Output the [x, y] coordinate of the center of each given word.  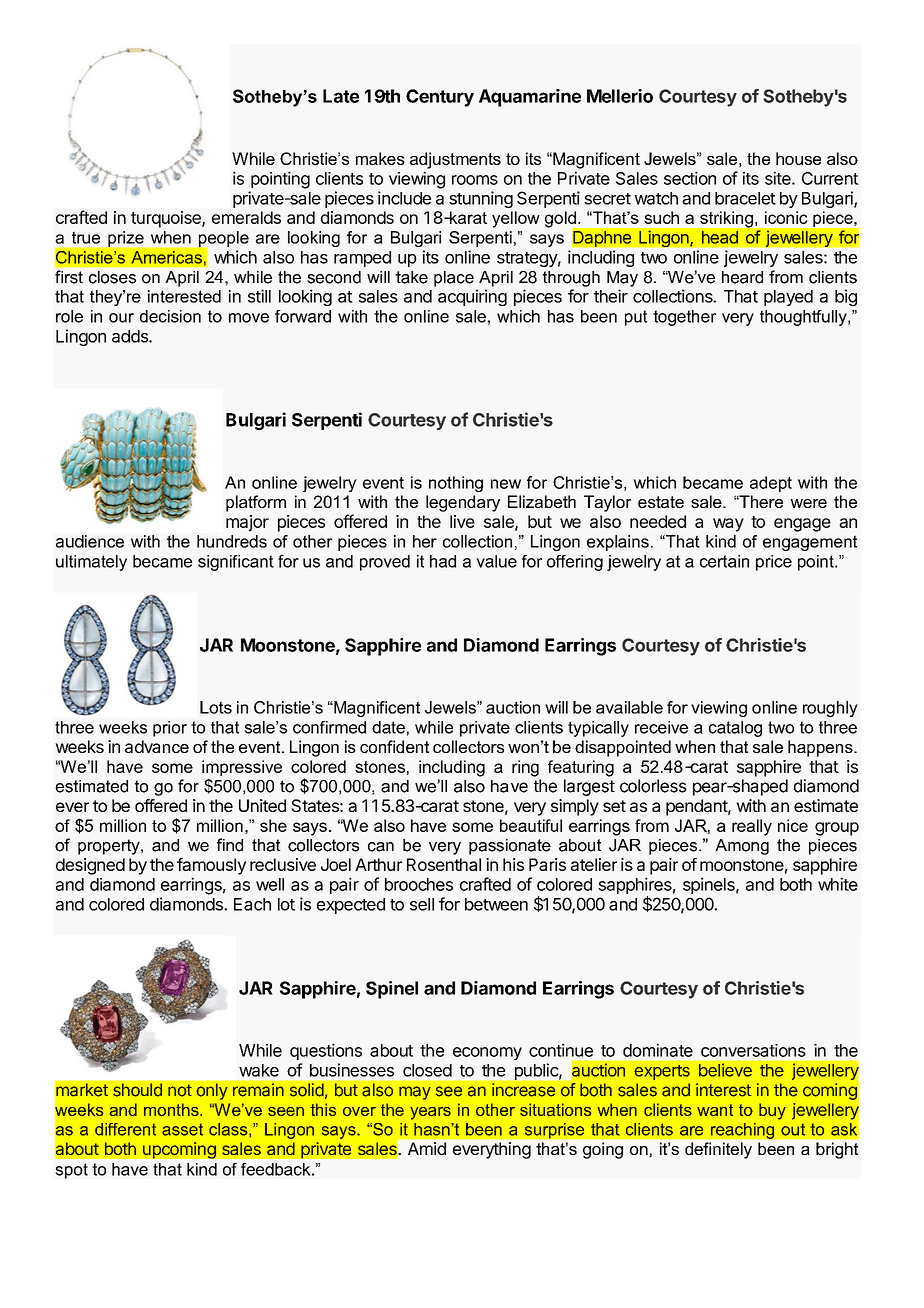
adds [131, 336]
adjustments [455, 160]
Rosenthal [444, 864]
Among [742, 847]
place [454, 279]
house [798, 158]
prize [126, 239]
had [443, 561]
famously [211, 866]
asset [182, 1129]
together [684, 318]
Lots [216, 707]
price [774, 563]
